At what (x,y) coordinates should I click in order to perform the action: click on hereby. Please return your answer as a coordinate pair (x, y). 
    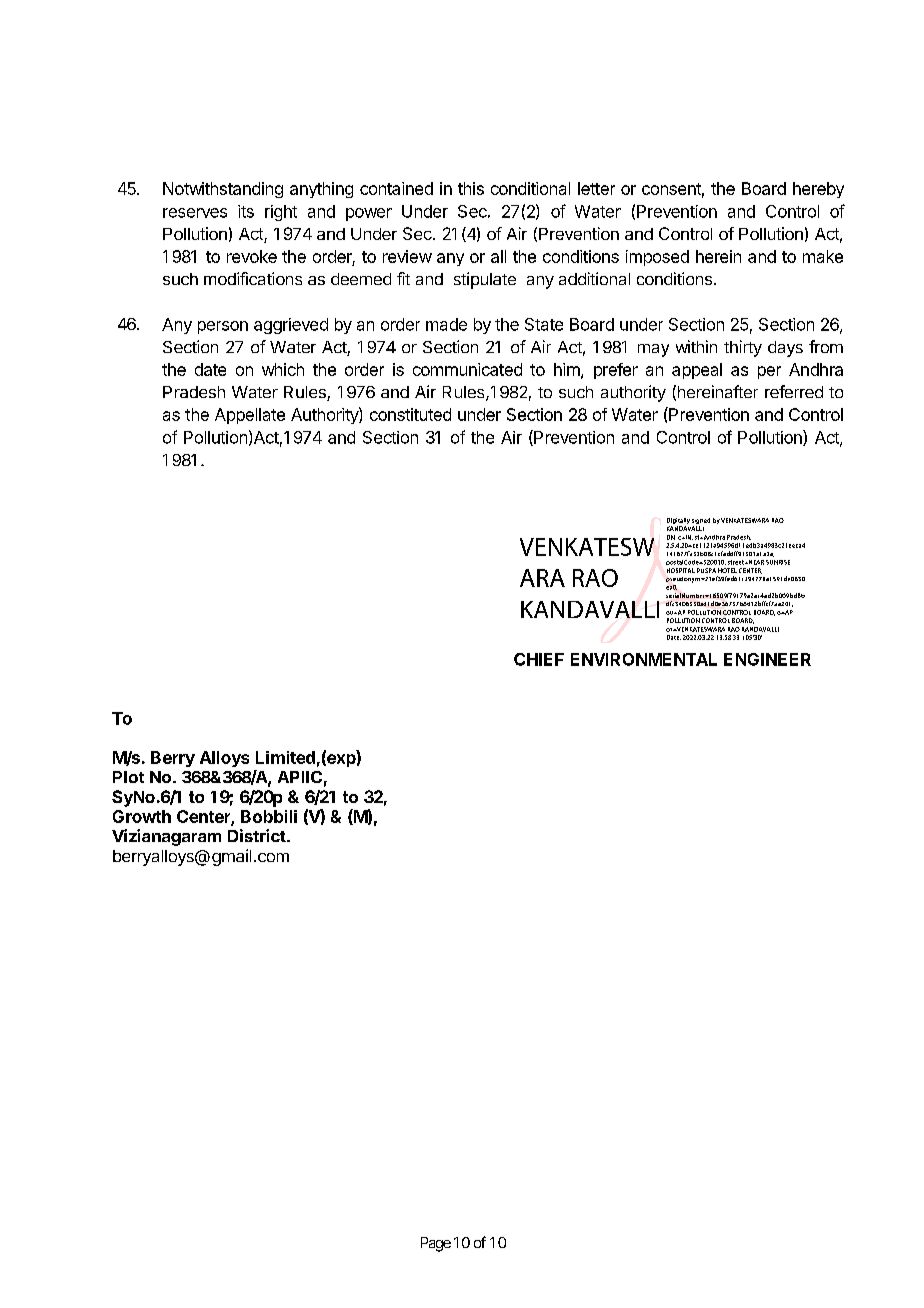
    Looking at the image, I should click on (818, 190).
